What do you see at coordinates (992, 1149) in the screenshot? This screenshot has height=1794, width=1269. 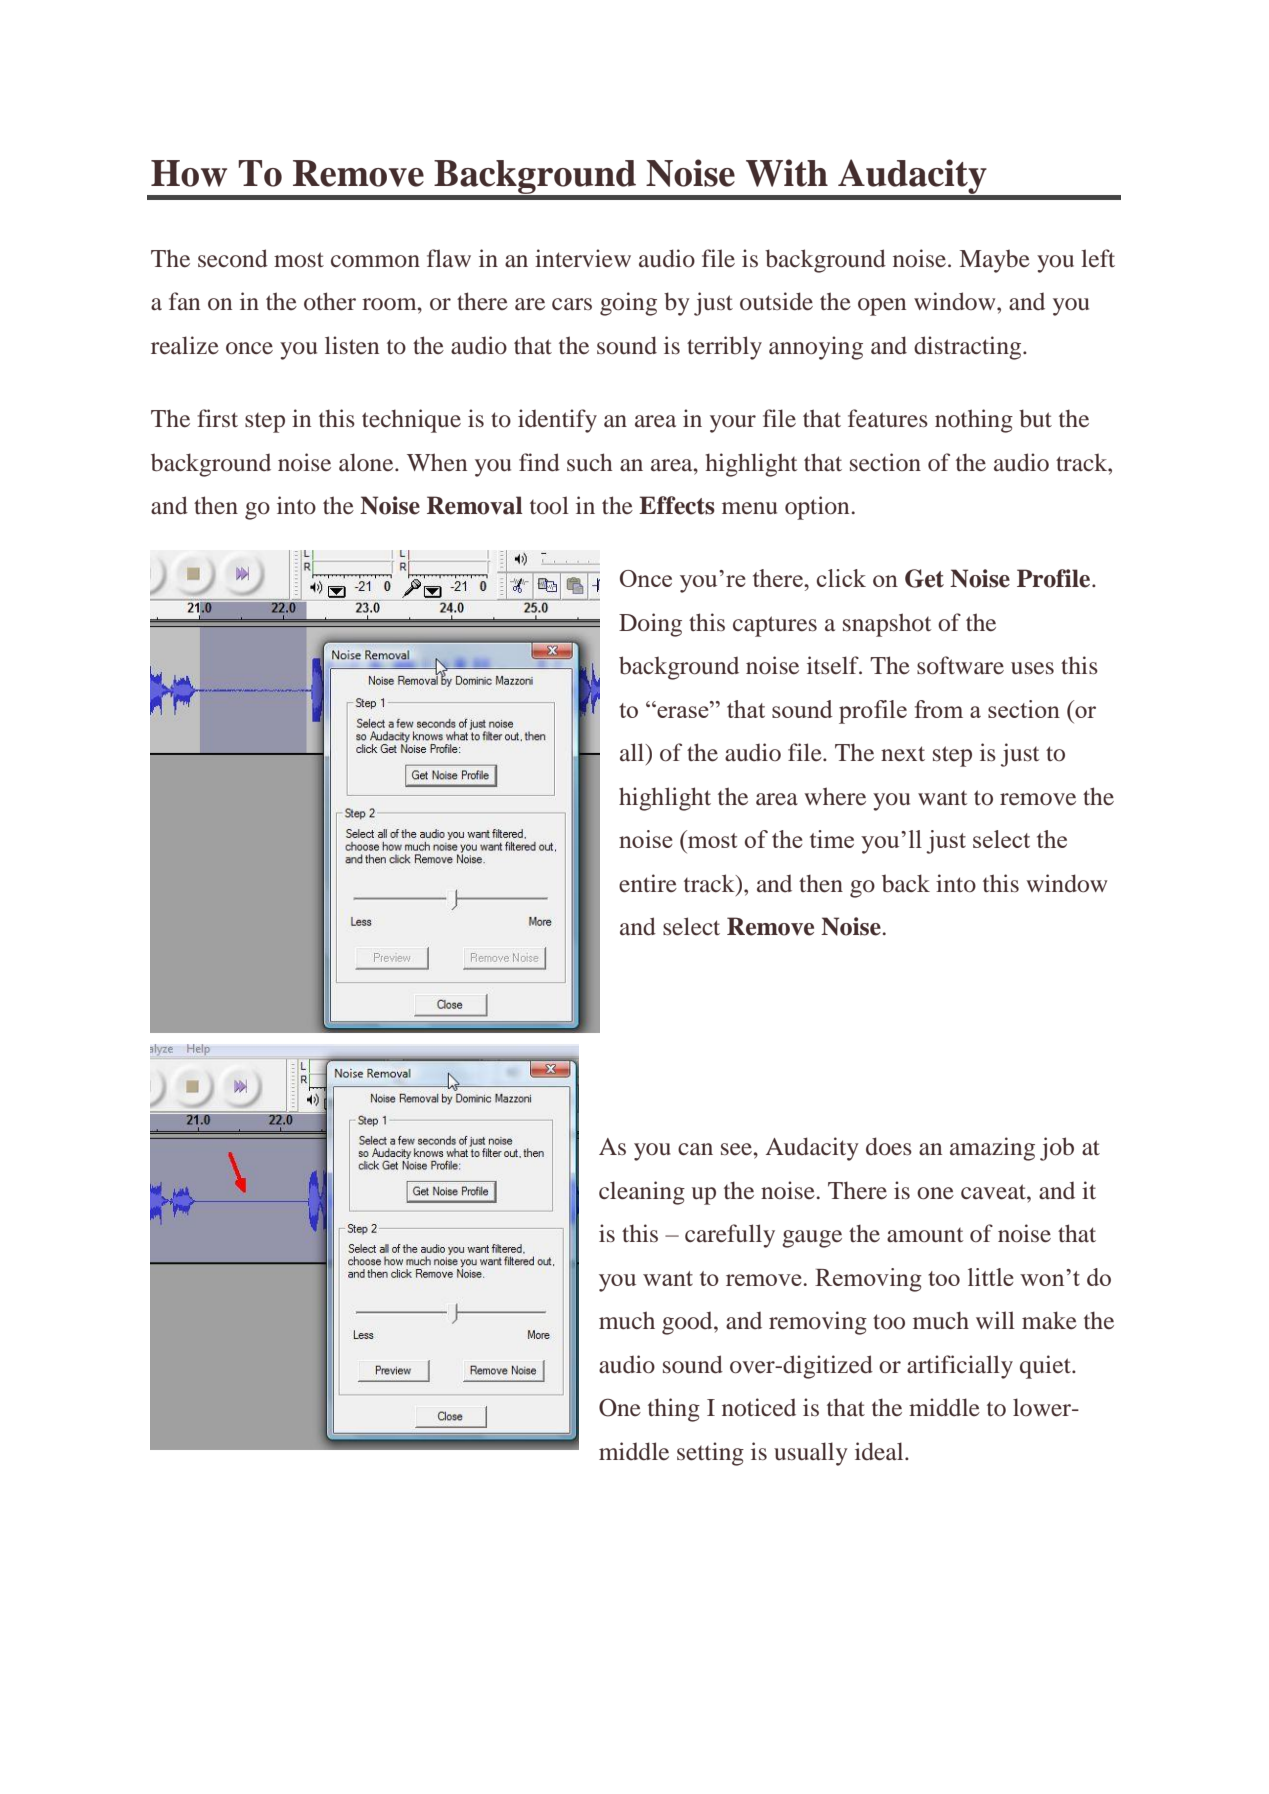 I see `amazing` at bounding box center [992, 1149].
